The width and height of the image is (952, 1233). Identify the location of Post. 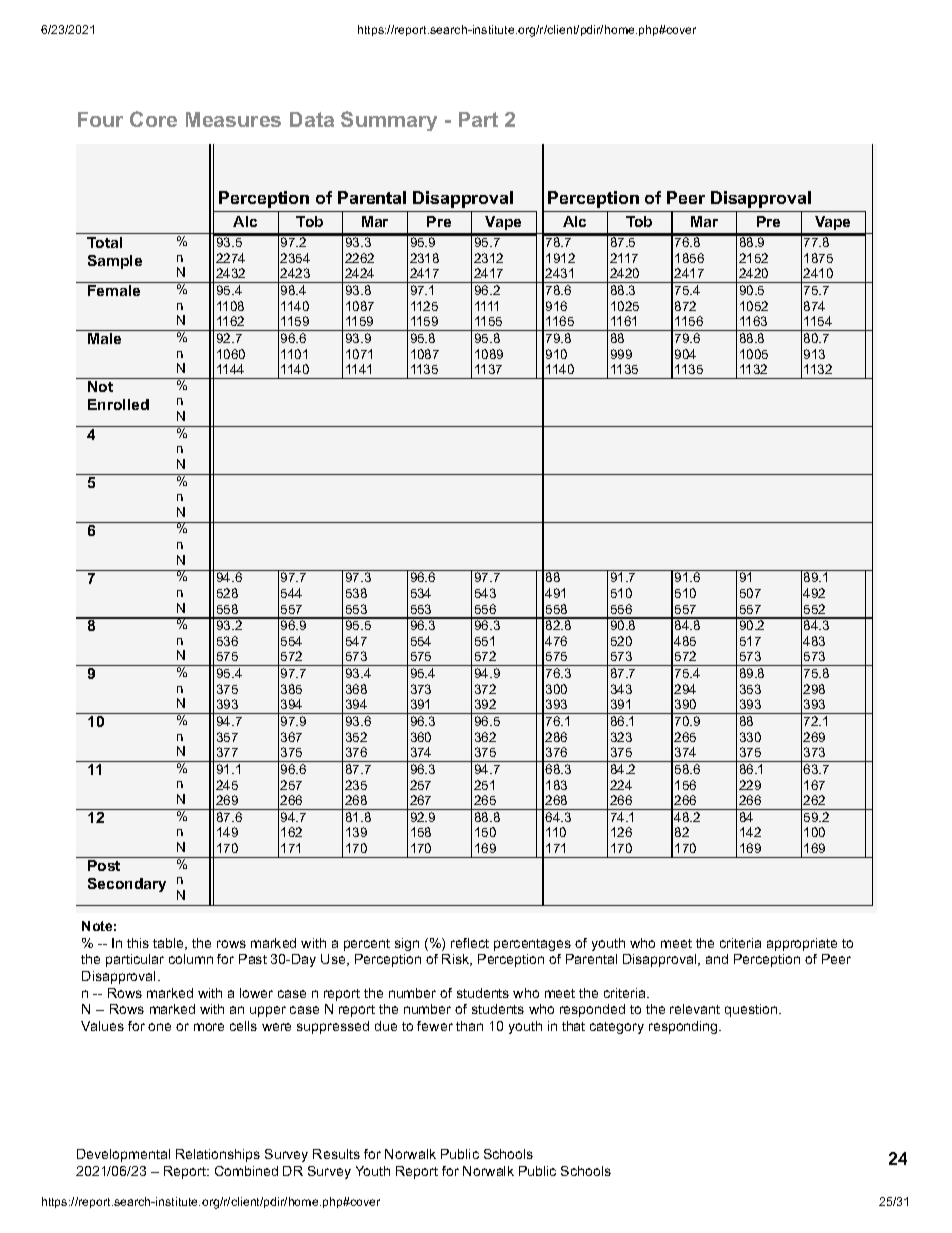
(104, 865).
